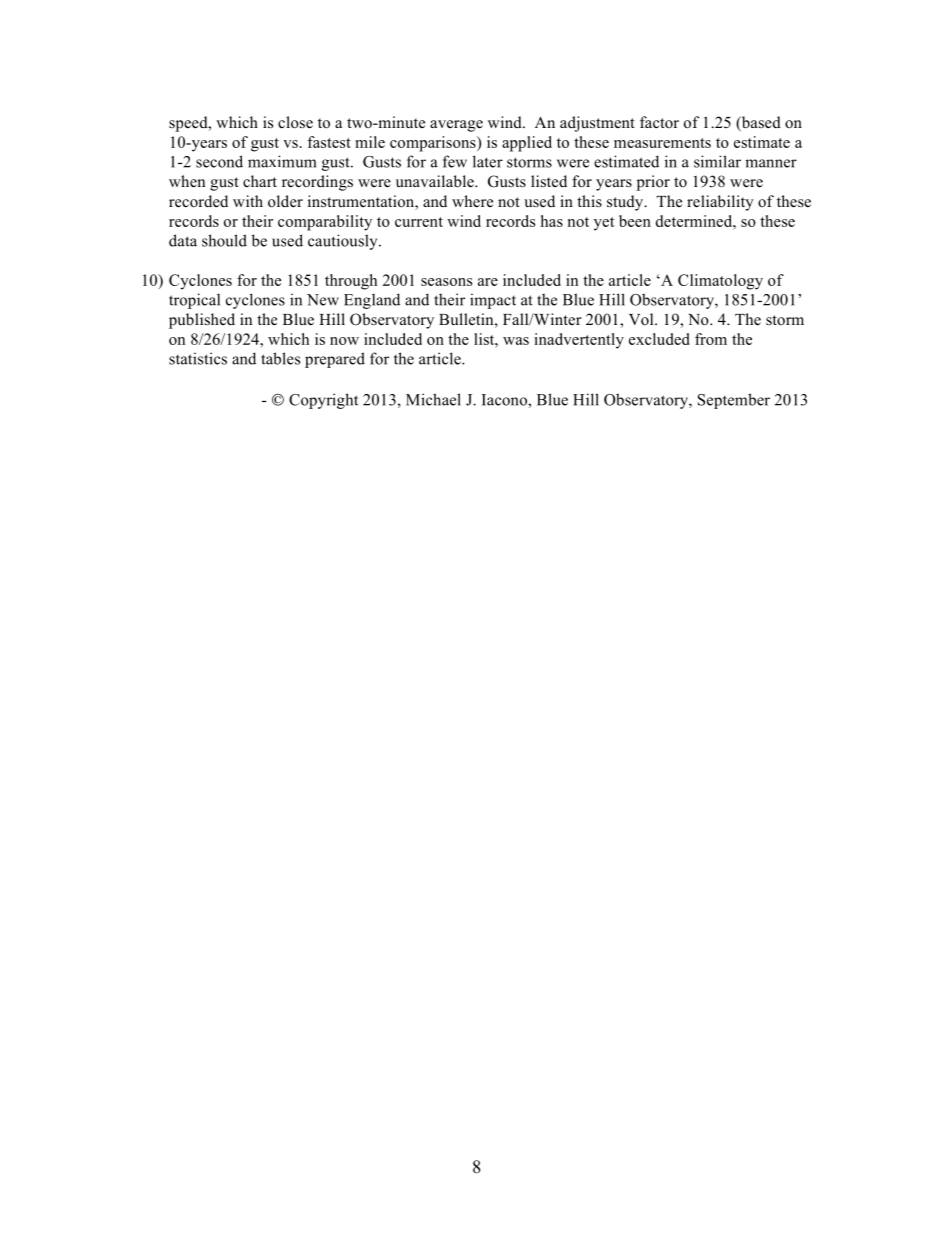 Image resolution: width=952 pixels, height=1233 pixels. What do you see at coordinates (224, 240) in the screenshot?
I see `should` at bounding box center [224, 240].
